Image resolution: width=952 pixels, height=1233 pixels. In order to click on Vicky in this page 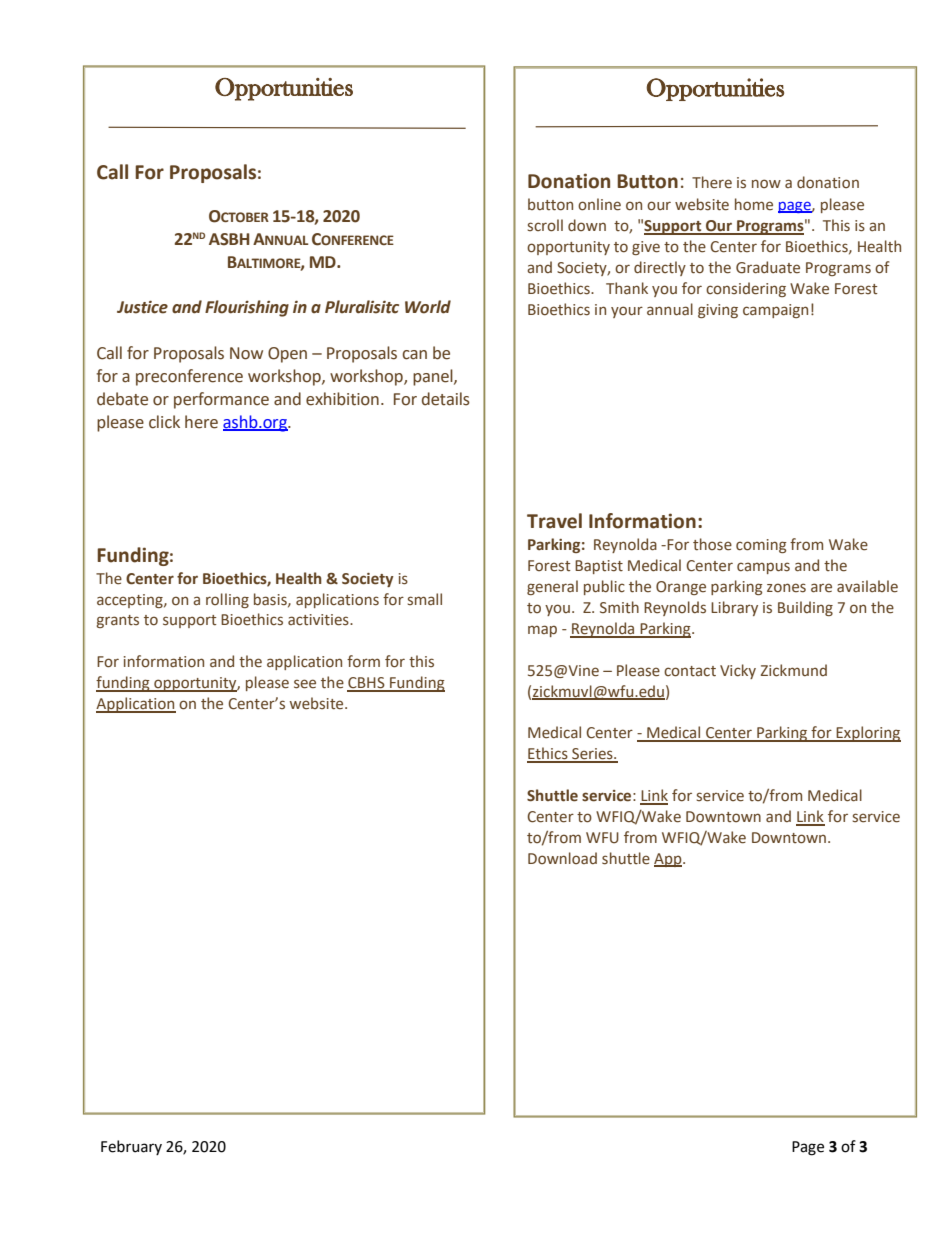, I will do `click(738, 671)`.
